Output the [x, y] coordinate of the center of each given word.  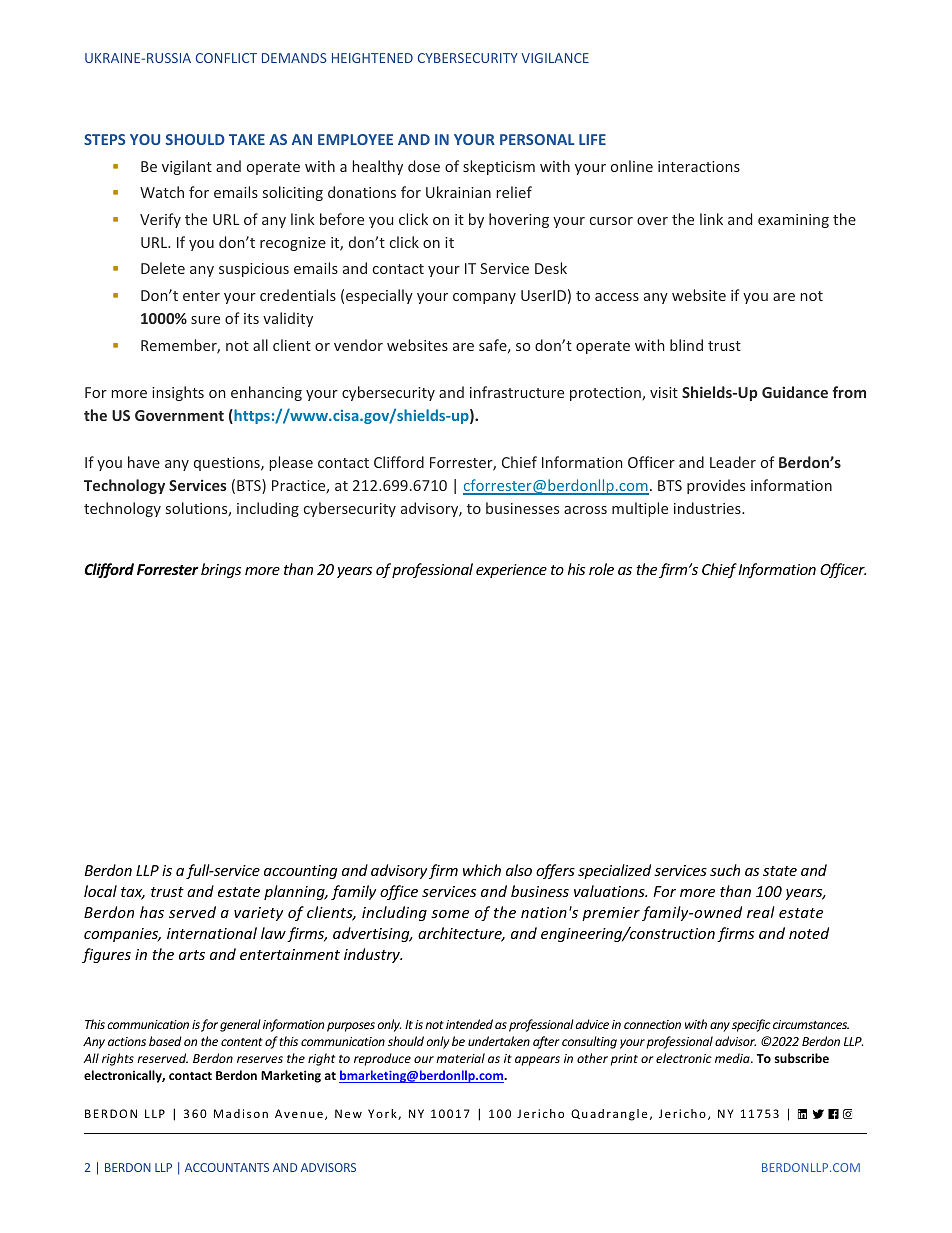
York [383, 1114]
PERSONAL [537, 139]
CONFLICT [226, 58]
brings [221, 570]
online [632, 166]
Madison [241, 1113]
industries [708, 508]
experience [511, 571]
